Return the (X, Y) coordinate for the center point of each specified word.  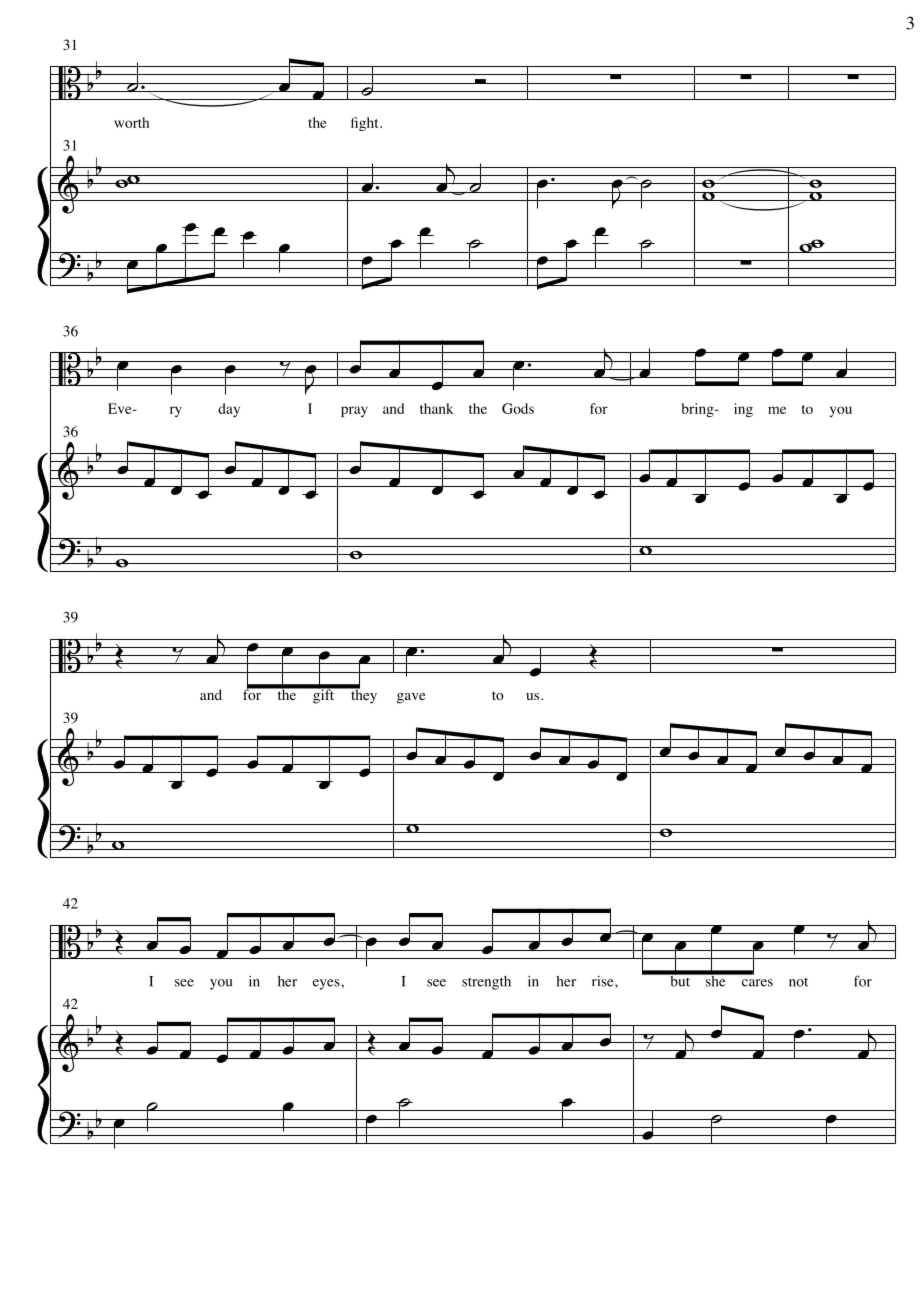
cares (757, 983)
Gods (518, 408)
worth (131, 122)
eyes (327, 984)
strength (486, 983)
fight (366, 124)
